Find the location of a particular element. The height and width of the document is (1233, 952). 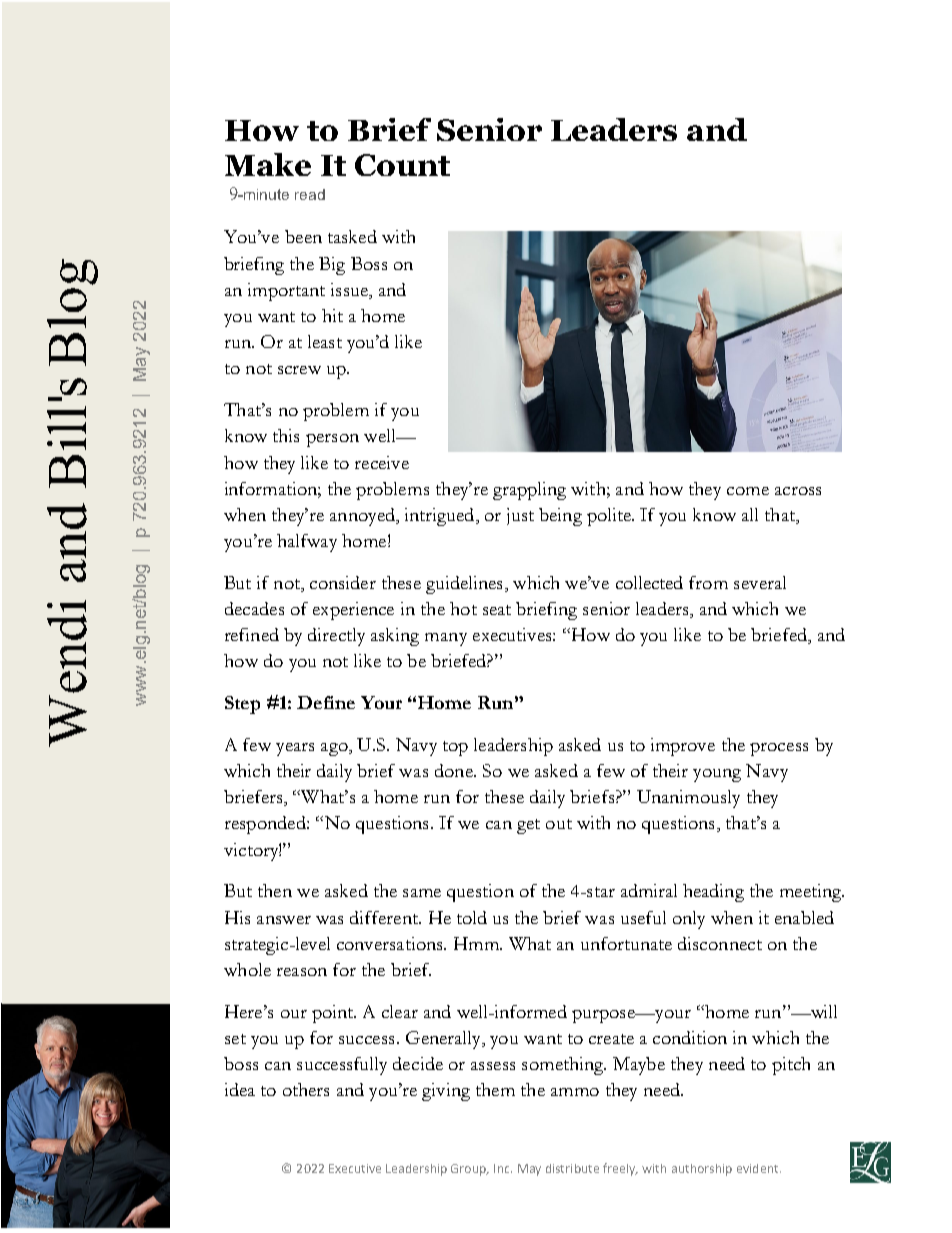

Define is located at coordinates (326, 702).
